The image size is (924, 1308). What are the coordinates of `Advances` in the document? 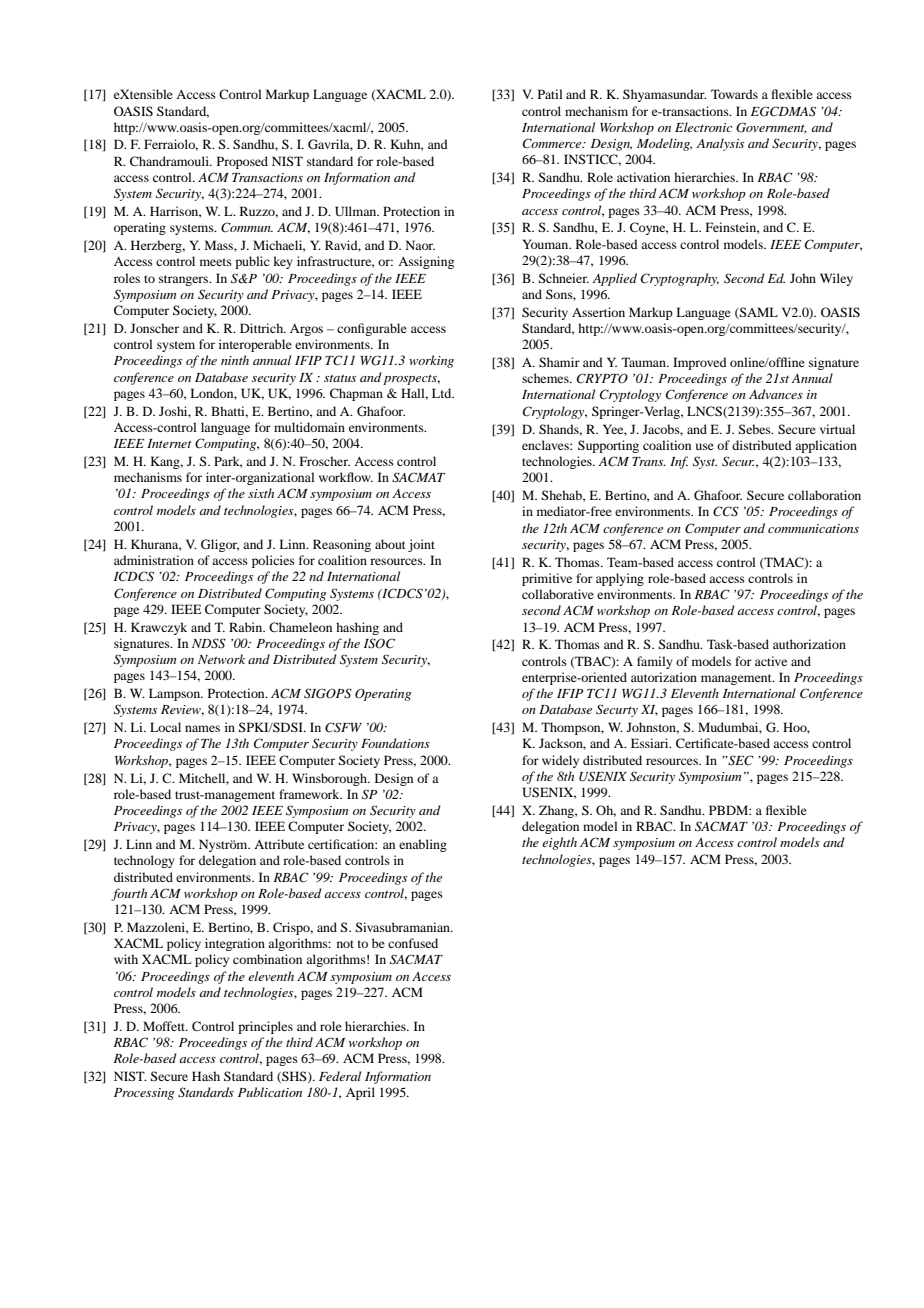 It's located at (776, 394).
